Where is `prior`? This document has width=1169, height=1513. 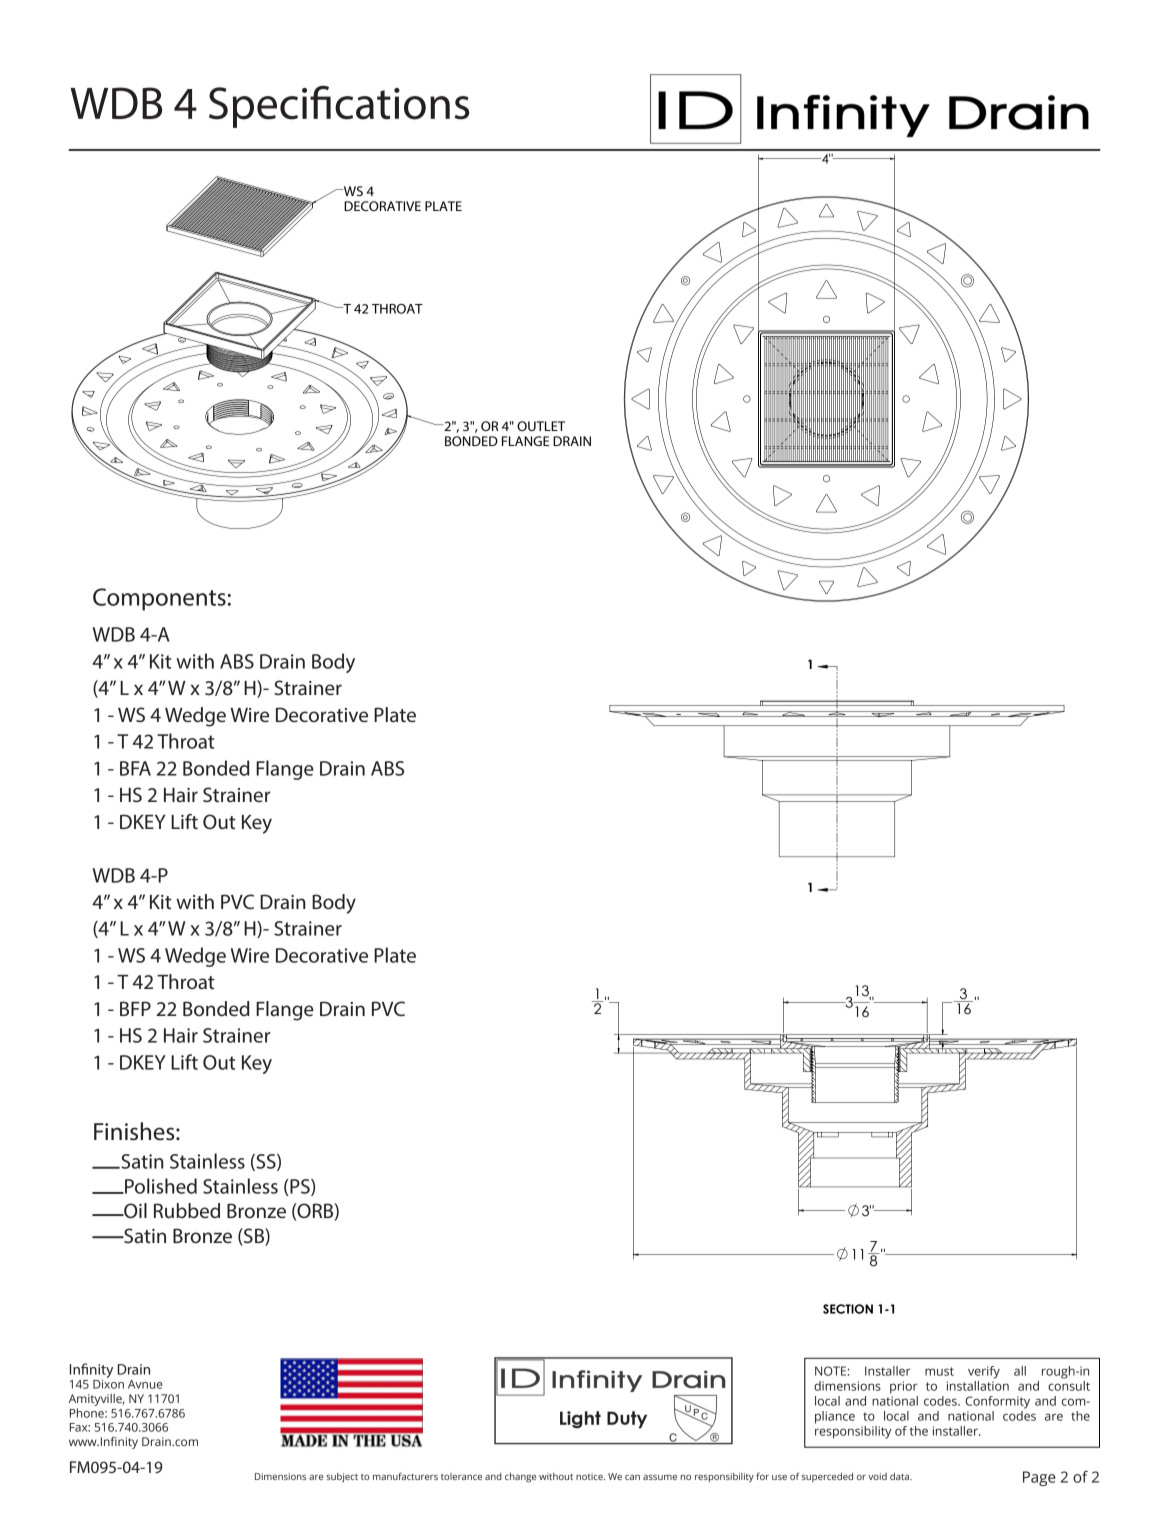 prior is located at coordinates (904, 1387).
